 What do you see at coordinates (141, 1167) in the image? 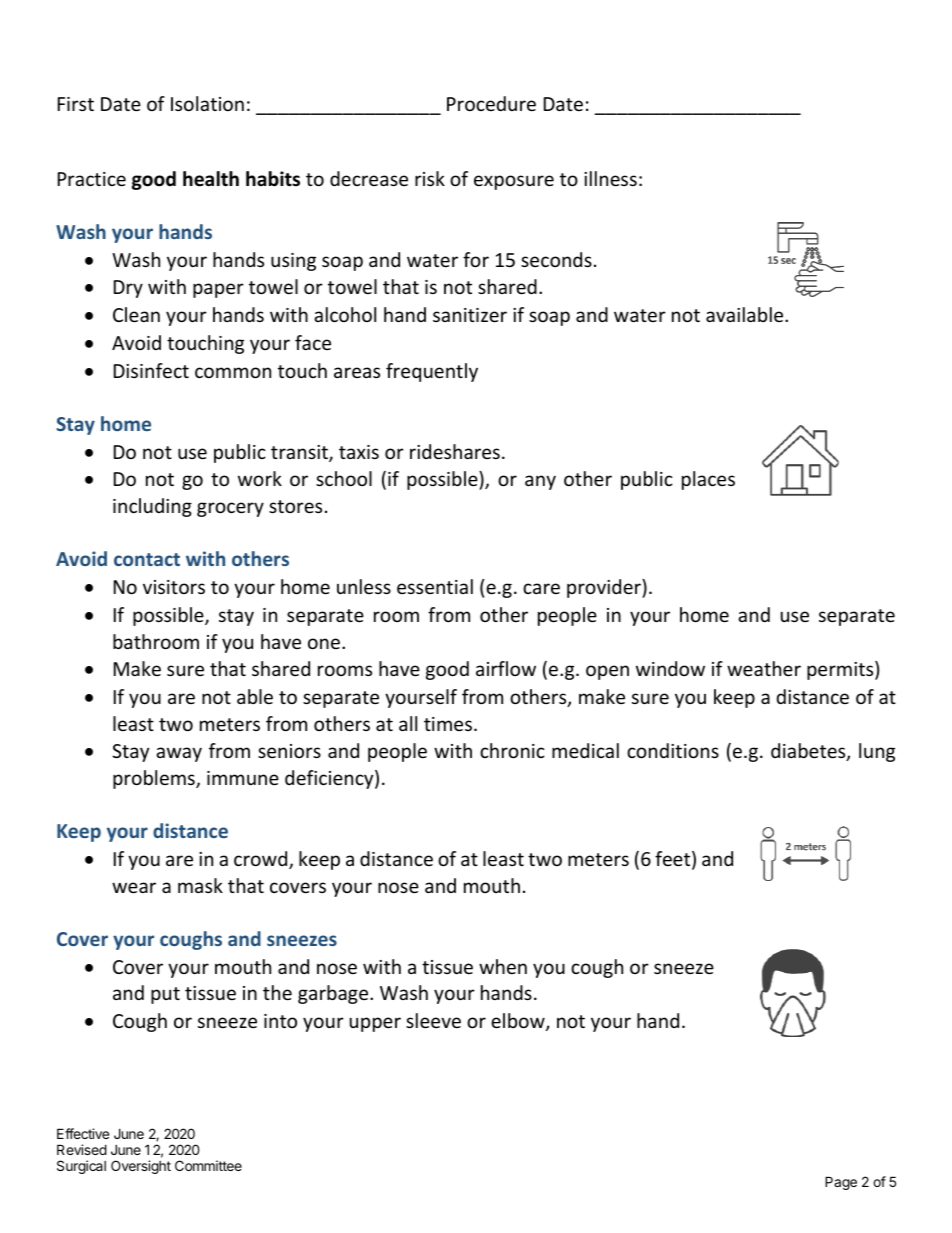
I see `Oversight` at bounding box center [141, 1167].
